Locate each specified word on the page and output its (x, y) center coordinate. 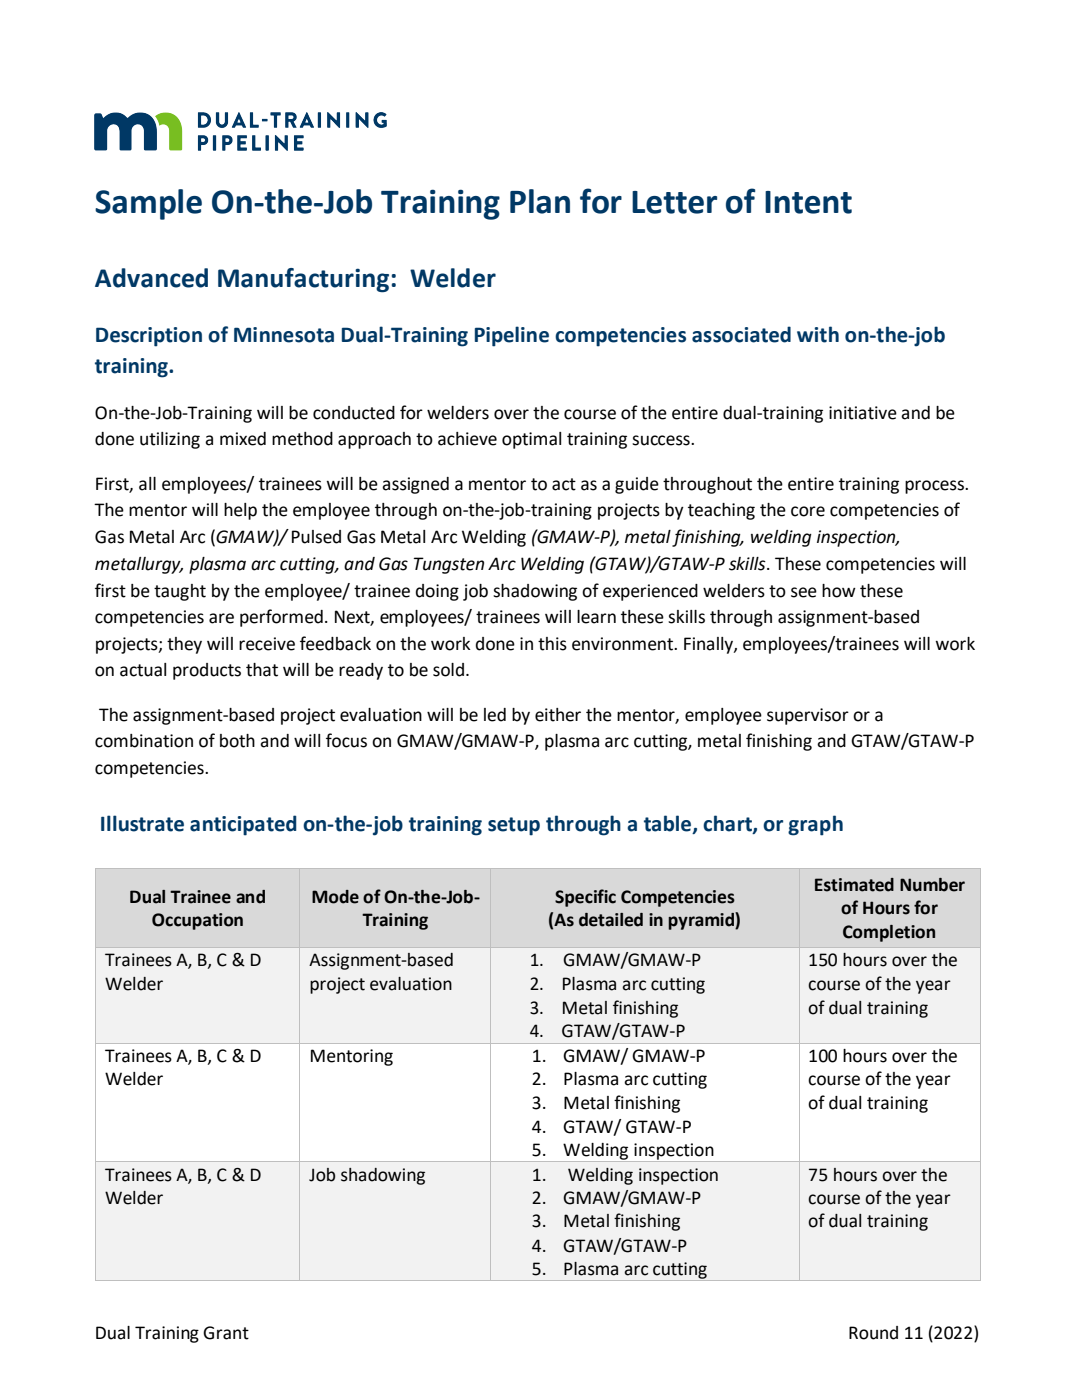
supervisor (808, 716)
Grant (226, 1333)
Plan (540, 201)
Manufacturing (303, 280)
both (237, 741)
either (558, 715)
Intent (808, 202)
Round (873, 1333)
